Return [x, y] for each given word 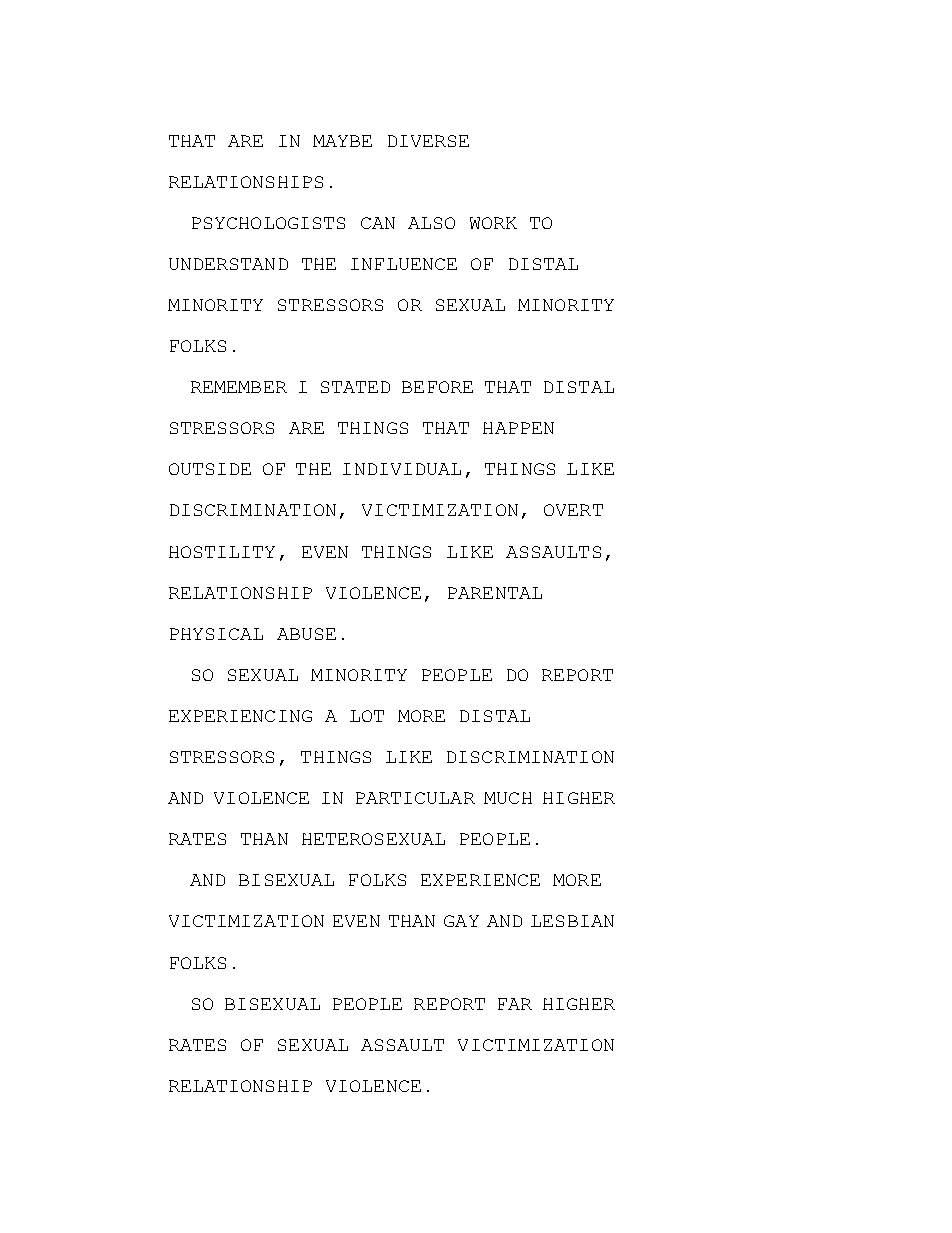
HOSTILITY [222, 552]
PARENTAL [495, 593]
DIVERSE [428, 141]
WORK [493, 223]
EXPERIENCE [480, 880]
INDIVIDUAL [402, 469]
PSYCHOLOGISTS [268, 223]
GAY [461, 921]
